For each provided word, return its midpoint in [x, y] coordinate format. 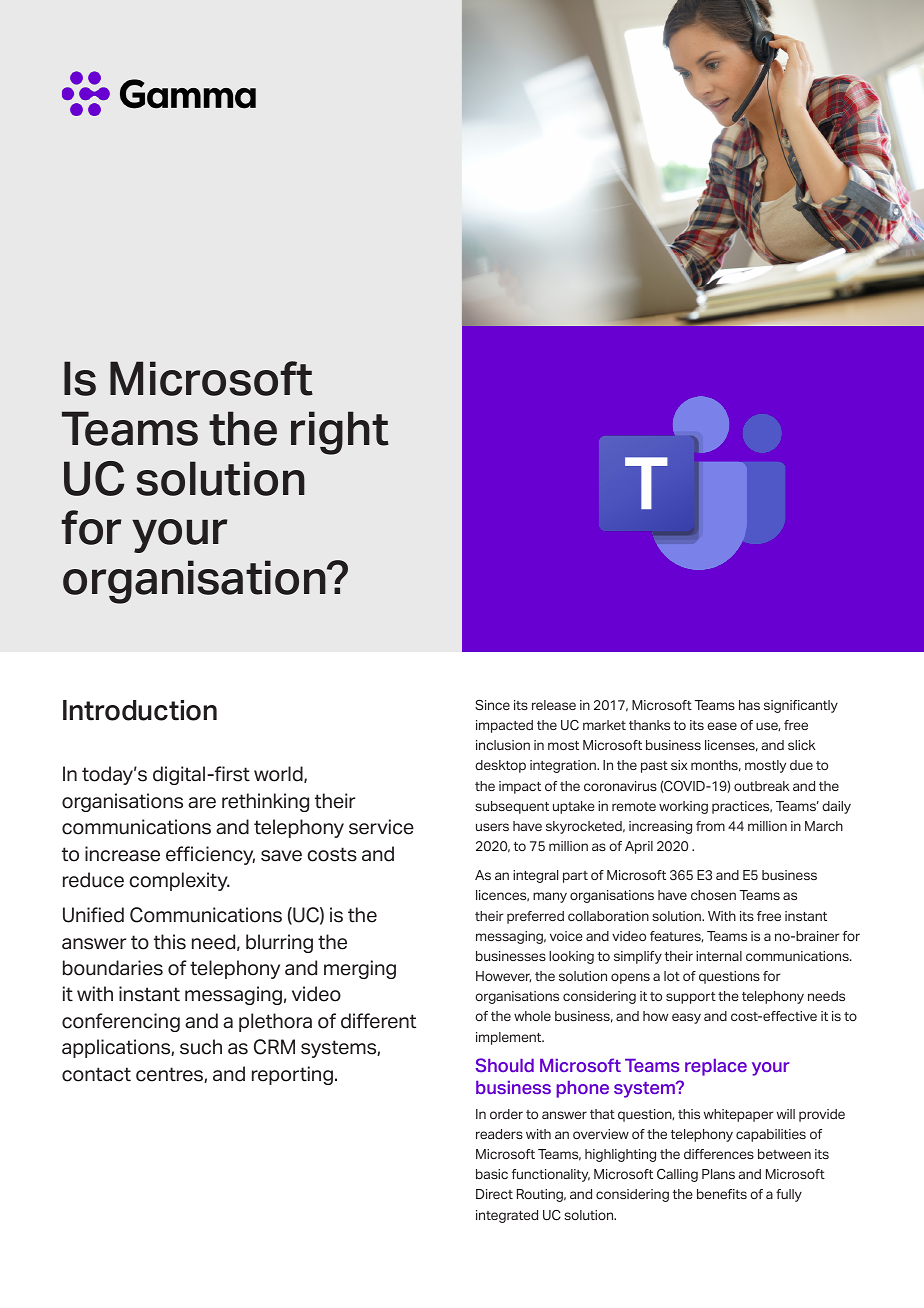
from [710, 826]
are [202, 803]
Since [492, 705]
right [340, 433]
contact [96, 1074]
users [492, 827]
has [749, 705]
